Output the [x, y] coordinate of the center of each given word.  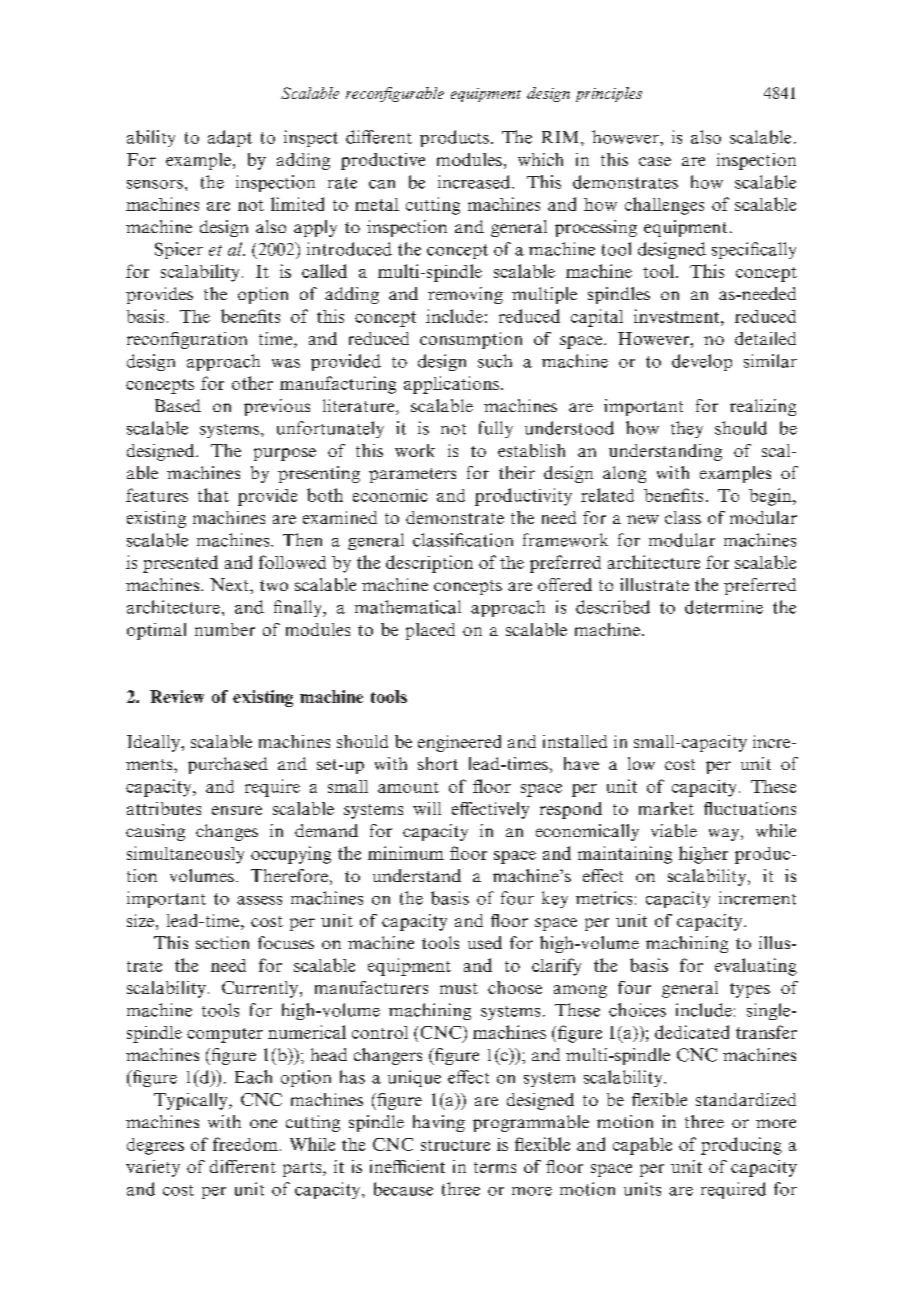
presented [180, 564]
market [666, 808]
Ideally [154, 743]
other [252, 383]
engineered [459, 743]
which [540, 159]
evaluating [756, 967]
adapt [230, 138]
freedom [245, 1144]
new [643, 519]
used [485, 942]
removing [465, 295]
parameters [412, 475]
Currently [261, 989]
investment [678, 316]
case [655, 161]
